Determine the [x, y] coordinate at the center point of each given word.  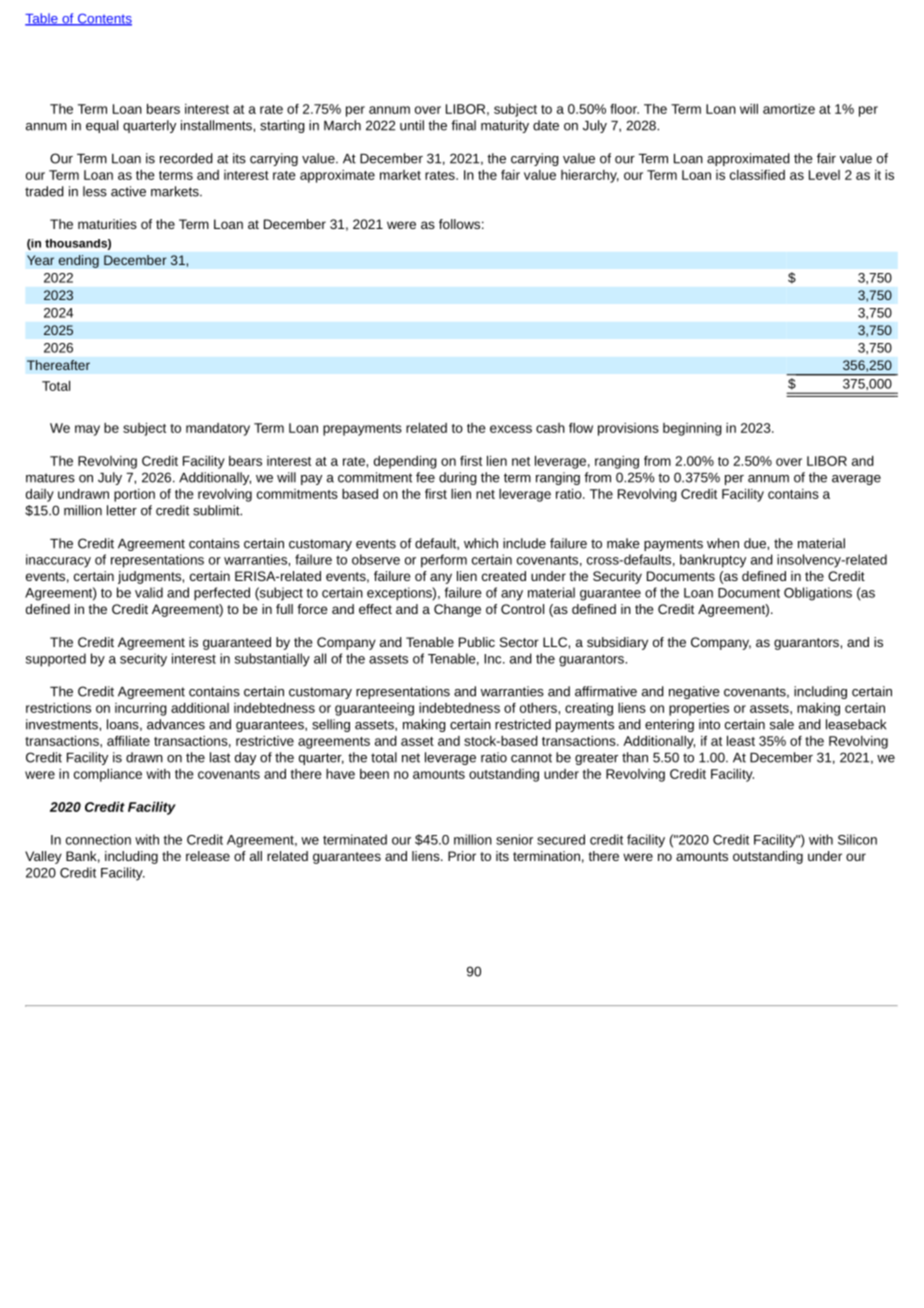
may [87, 430]
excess [511, 429]
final [463, 125]
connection [98, 839]
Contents [103, 19]
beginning [692, 429]
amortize [789, 109]
